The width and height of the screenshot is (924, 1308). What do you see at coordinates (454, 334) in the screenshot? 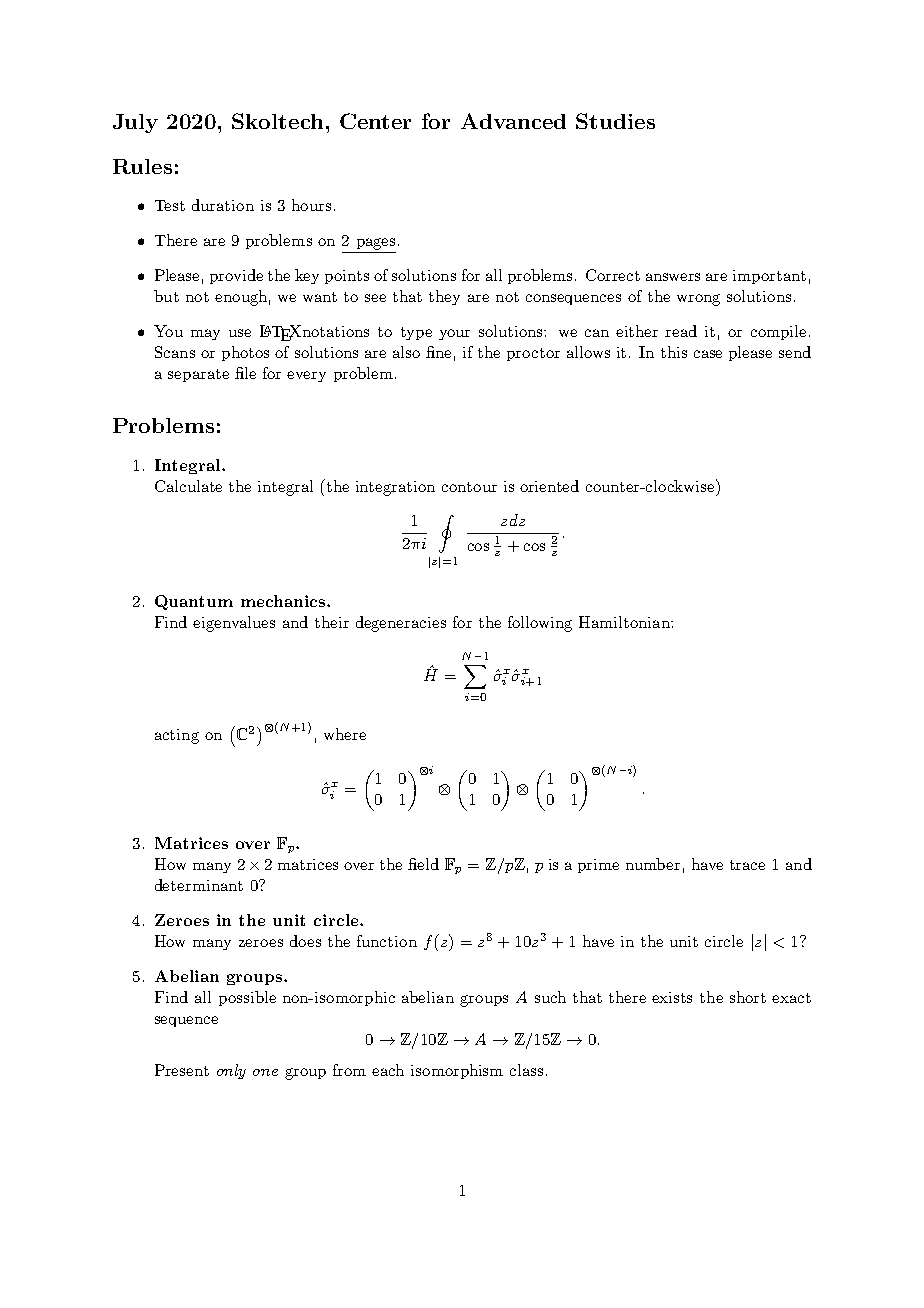
I see `your` at bounding box center [454, 334].
